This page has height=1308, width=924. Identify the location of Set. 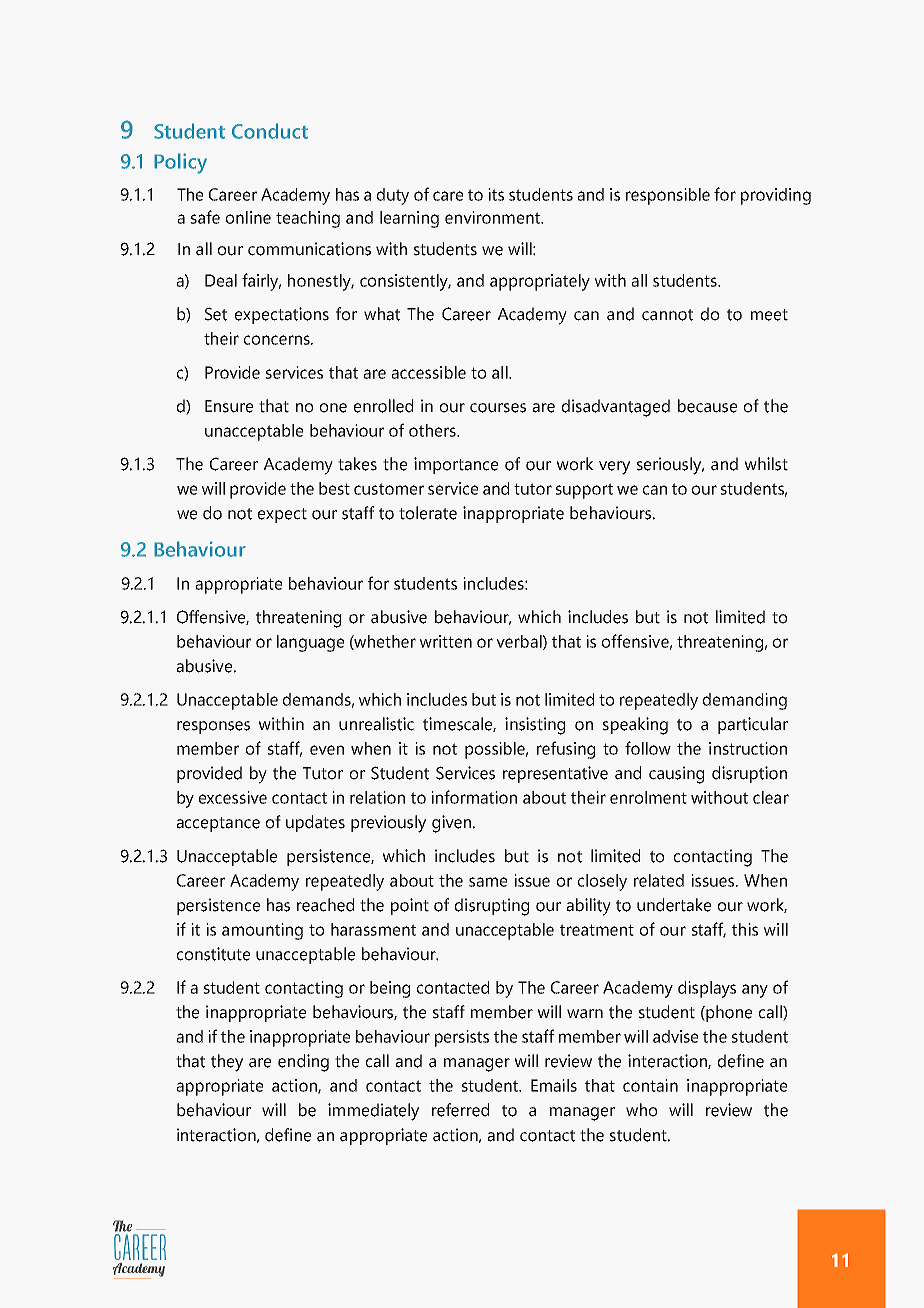
(216, 314).
